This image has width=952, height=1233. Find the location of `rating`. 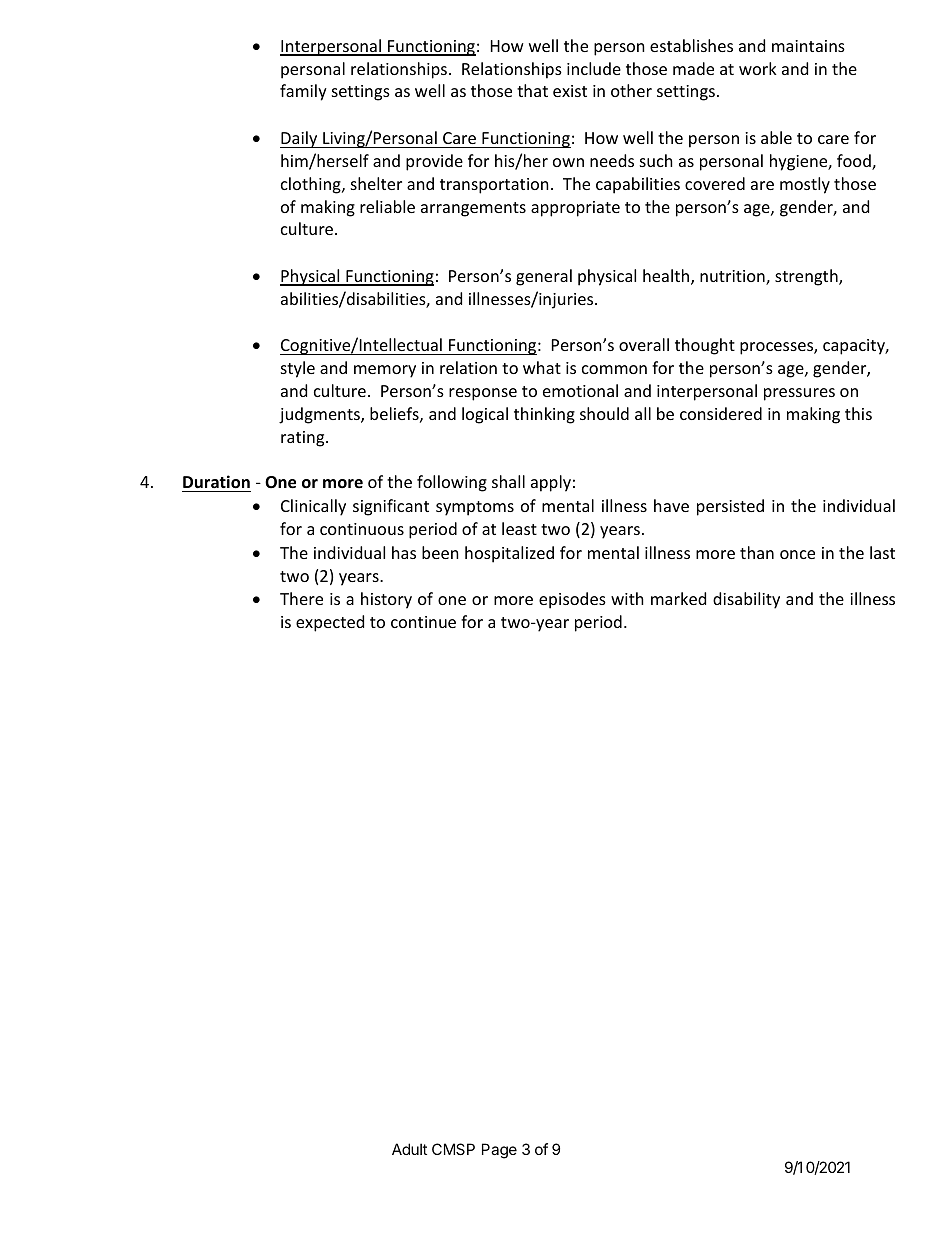

rating is located at coordinates (304, 439).
